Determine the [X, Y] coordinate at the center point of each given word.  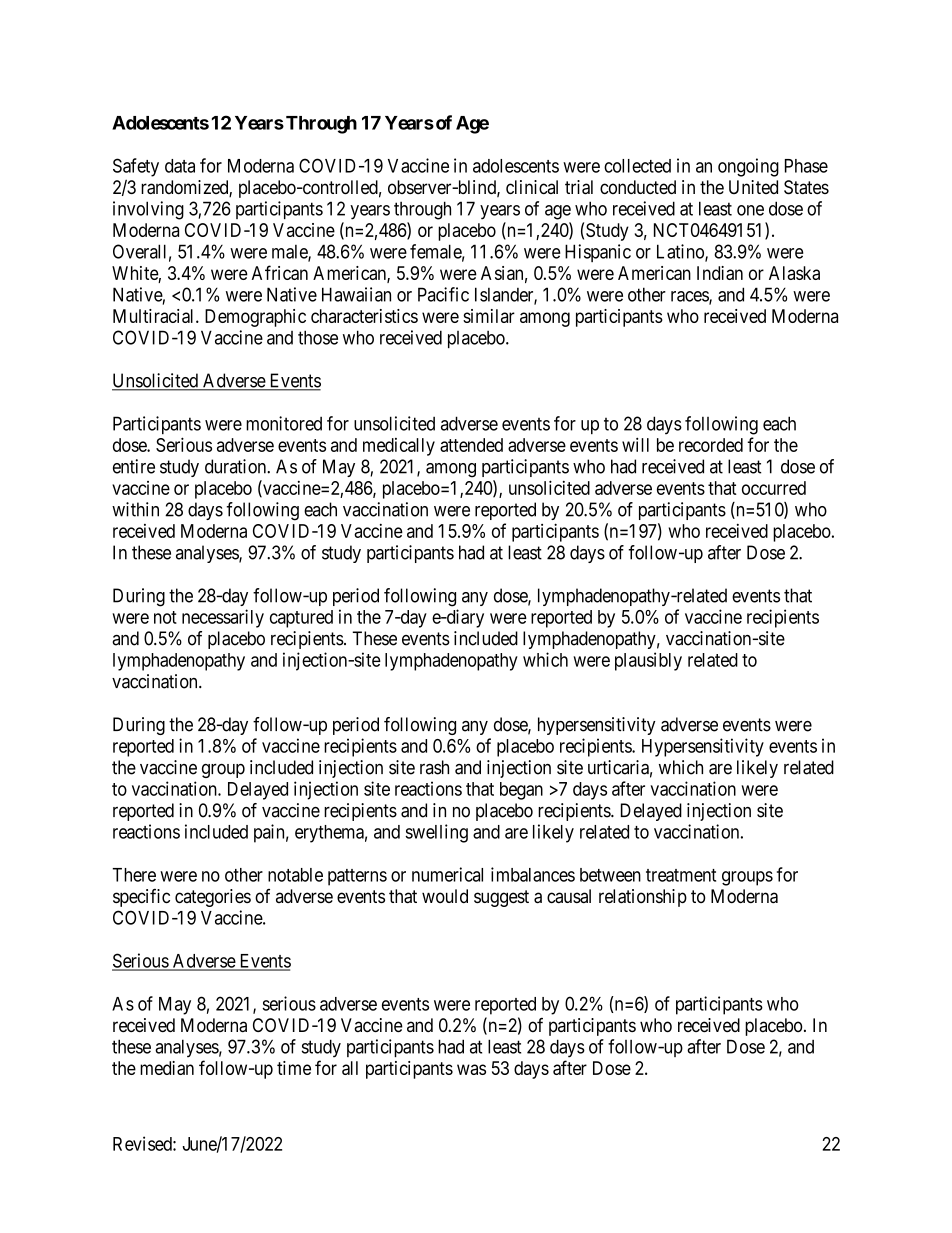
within [135, 509]
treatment [681, 875]
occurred [774, 488]
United [753, 187]
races [690, 297]
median [167, 1068]
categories [213, 898]
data [180, 166]
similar [489, 316]
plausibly [648, 661]
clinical [532, 187]
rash [434, 767]
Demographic [255, 318]
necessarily [223, 618]
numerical [447, 874]
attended [471, 445]
